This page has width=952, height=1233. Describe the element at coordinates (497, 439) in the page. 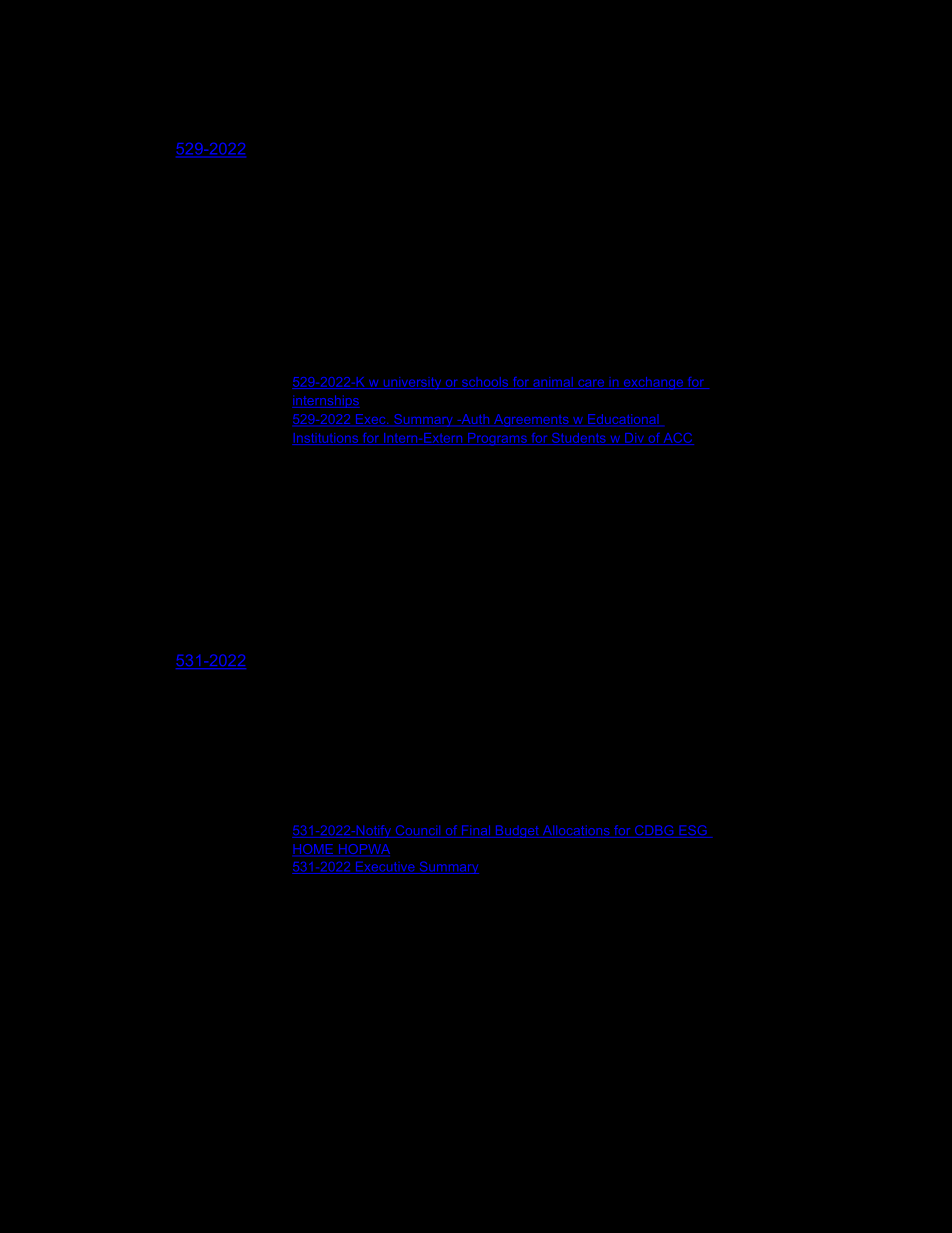

I see `Programs` at that location.
